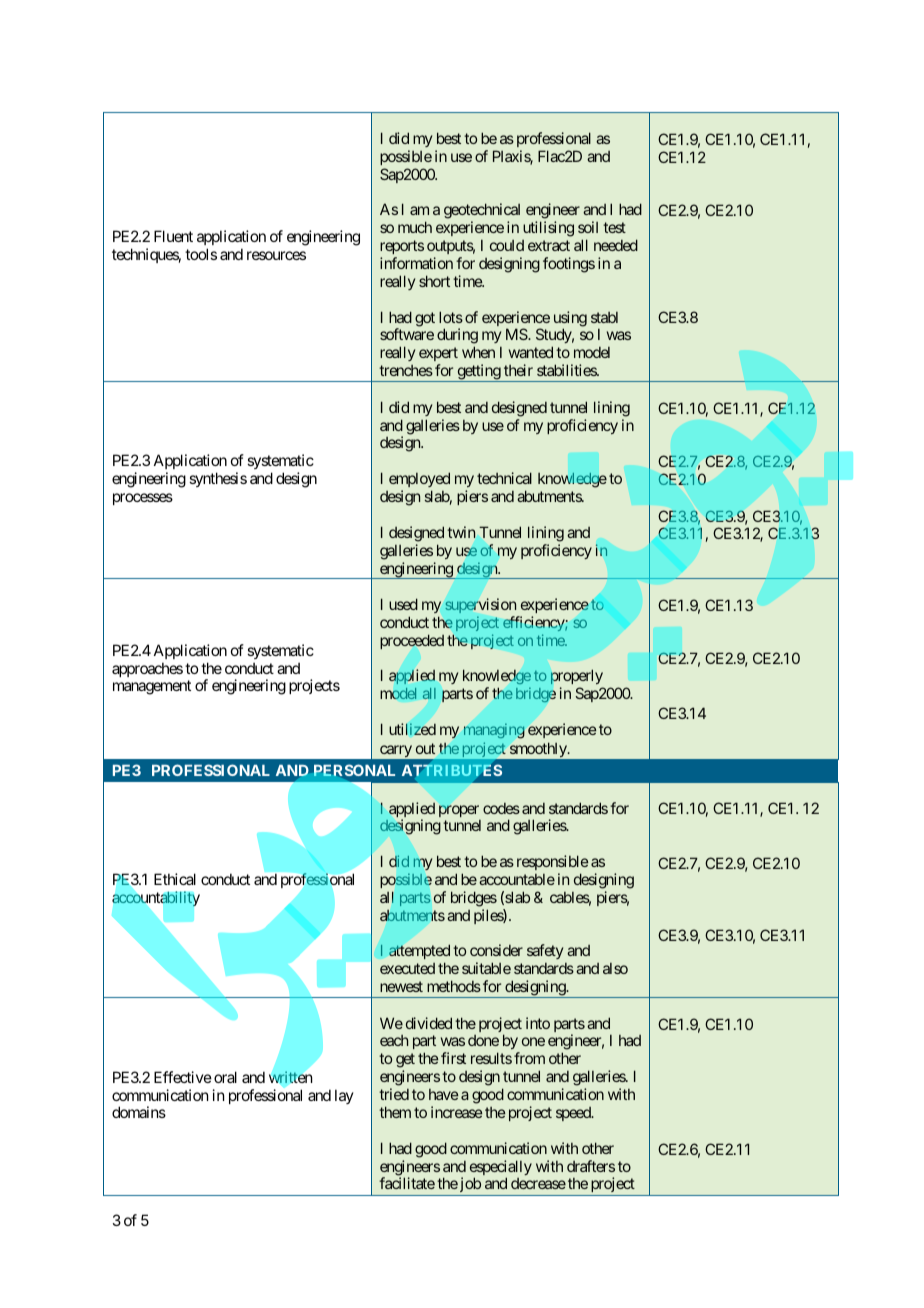  Describe the element at coordinates (416, 263) in the image. I see `information` at that location.
